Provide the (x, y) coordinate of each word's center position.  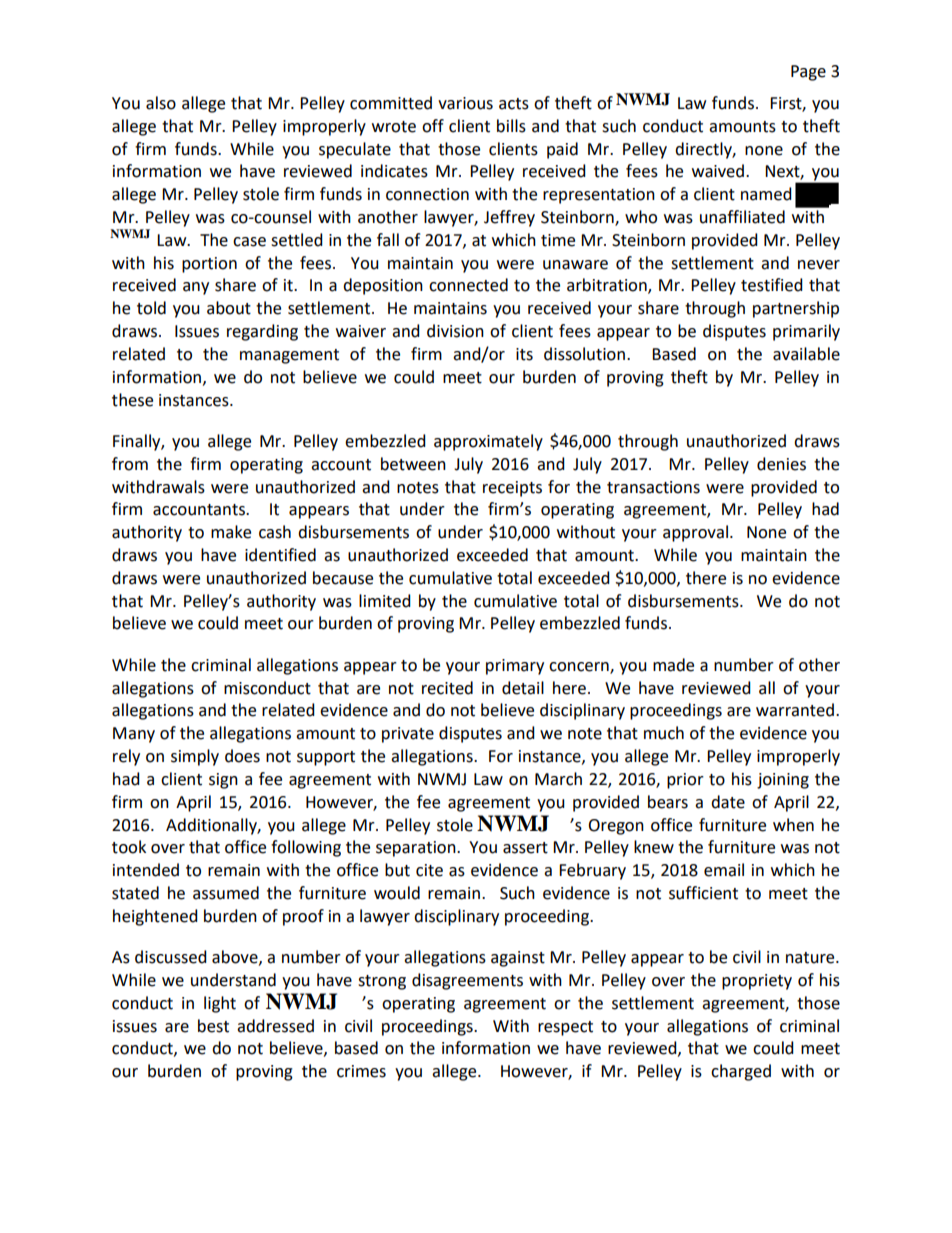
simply (195, 757)
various (465, 103)
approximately (488, 442)
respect (565, 1028)
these (132, 400)
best (213, 1026)
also (161, 103)
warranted (796, 710)
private (408, 735)
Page (808, 73)
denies (781, 464)
